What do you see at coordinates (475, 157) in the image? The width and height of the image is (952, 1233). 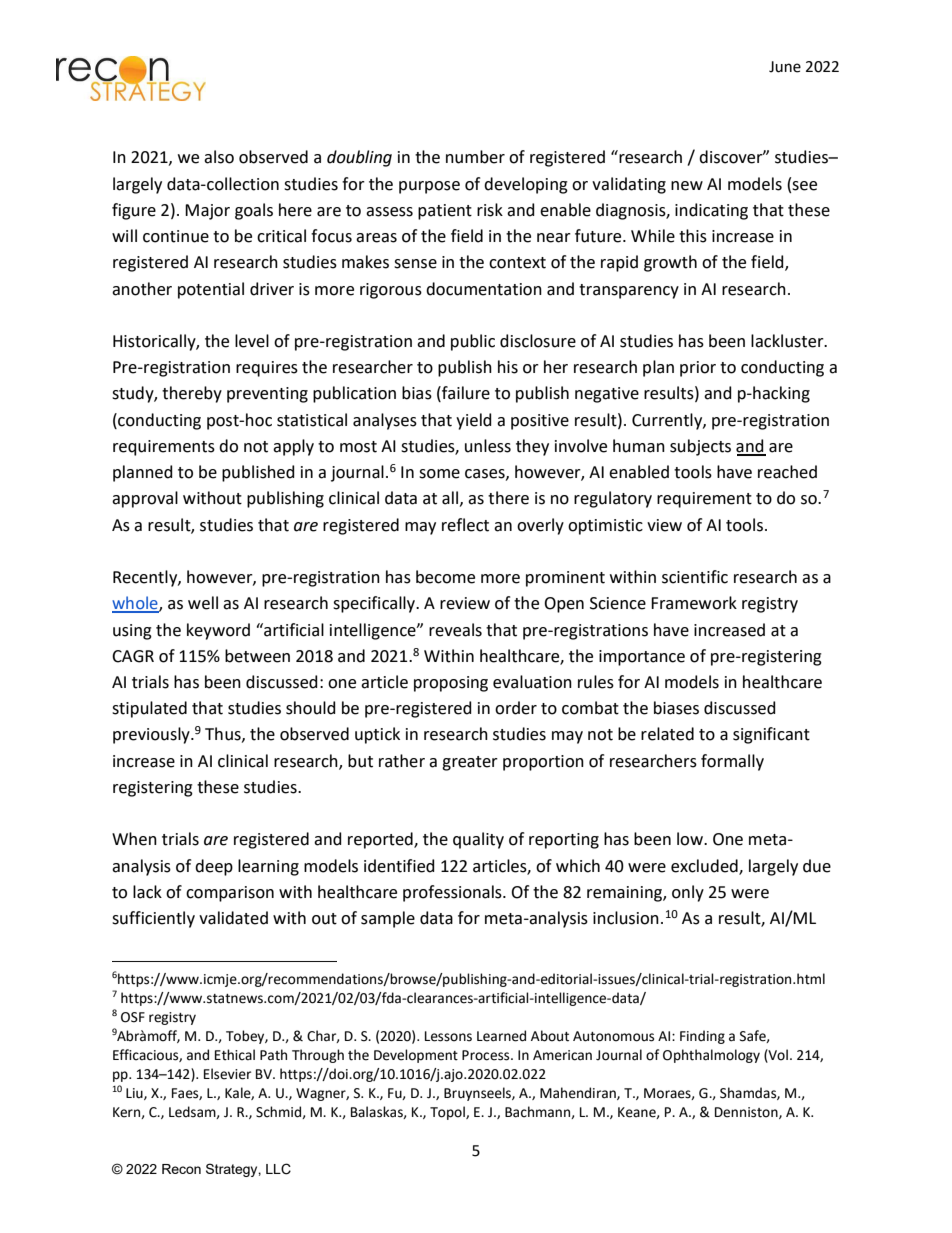 I see `number` at bounding box center [475, 157].
